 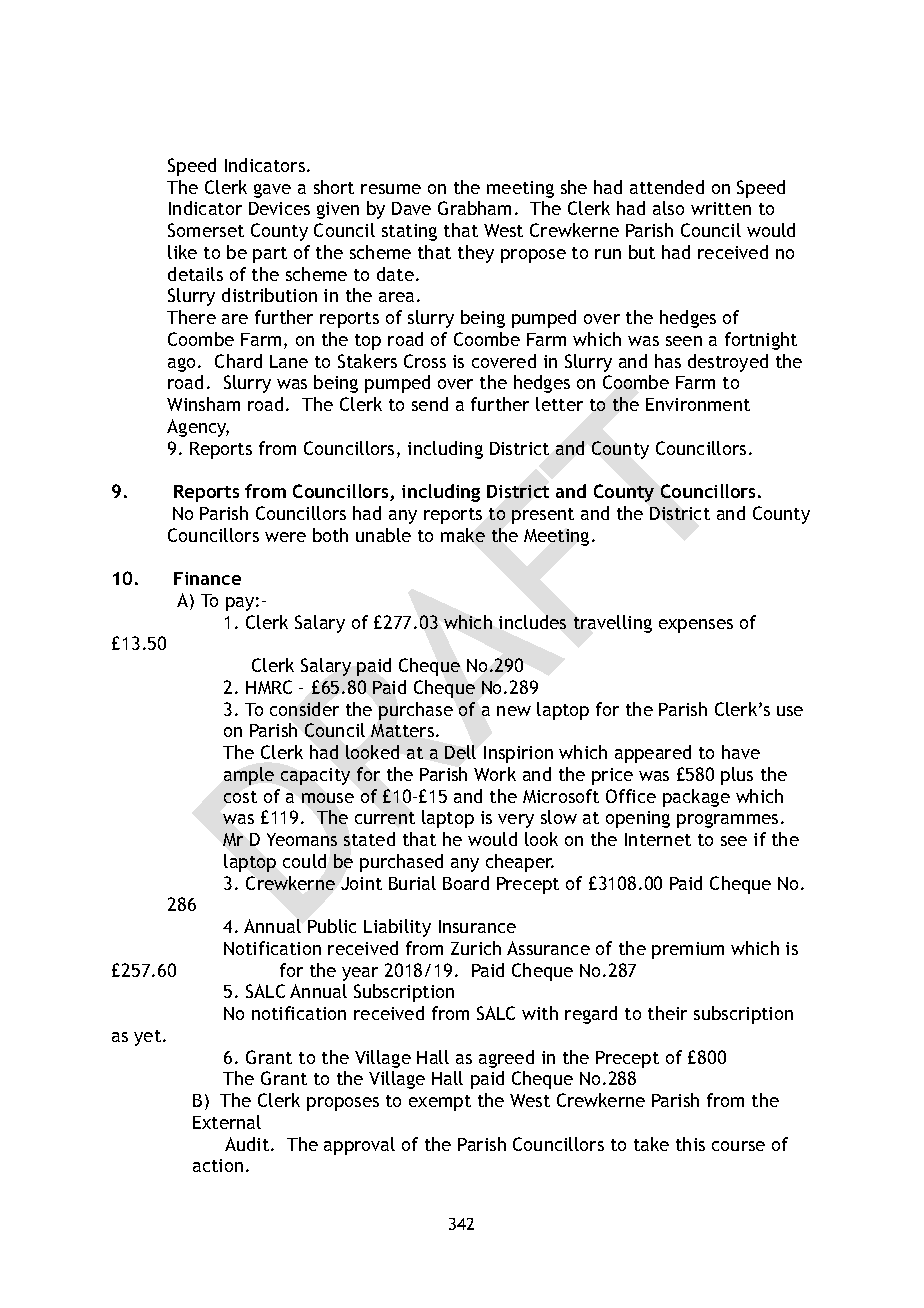 I want to click on Zurich, so click(x=476, y=948).
